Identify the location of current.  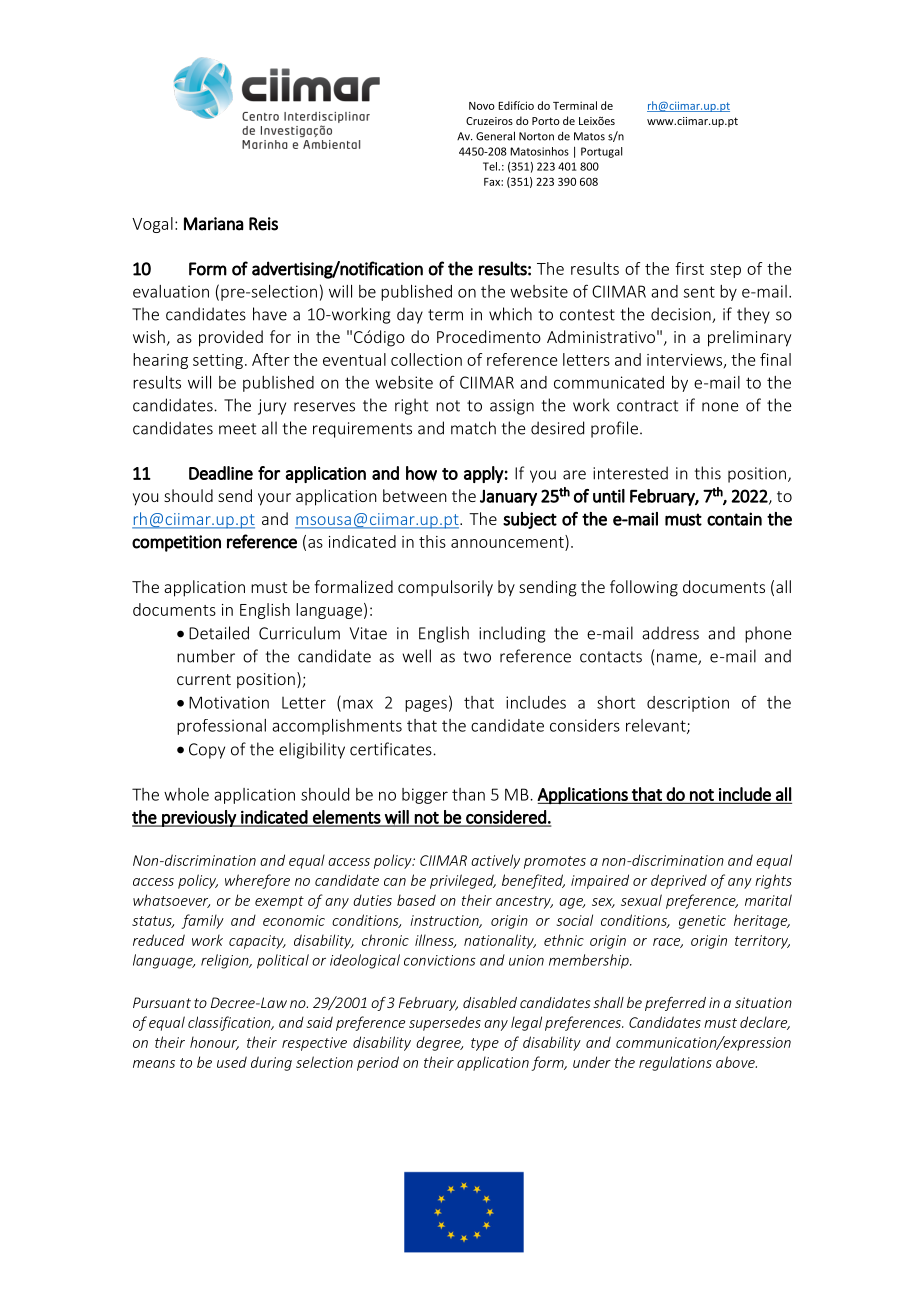
(204, 679).
